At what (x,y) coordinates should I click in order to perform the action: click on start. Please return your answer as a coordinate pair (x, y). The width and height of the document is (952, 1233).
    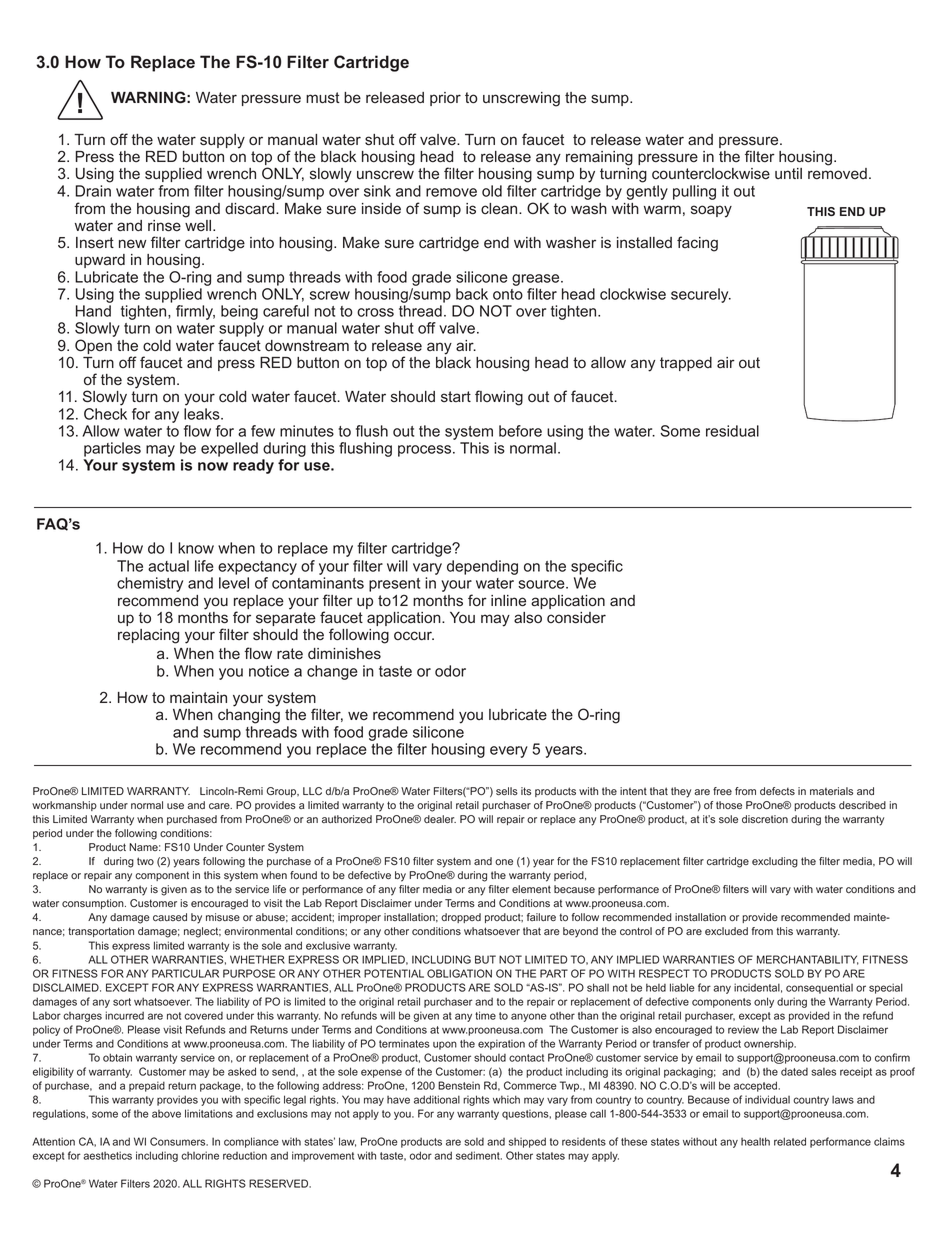
    Looking at the image, I should click on (456, 397).
